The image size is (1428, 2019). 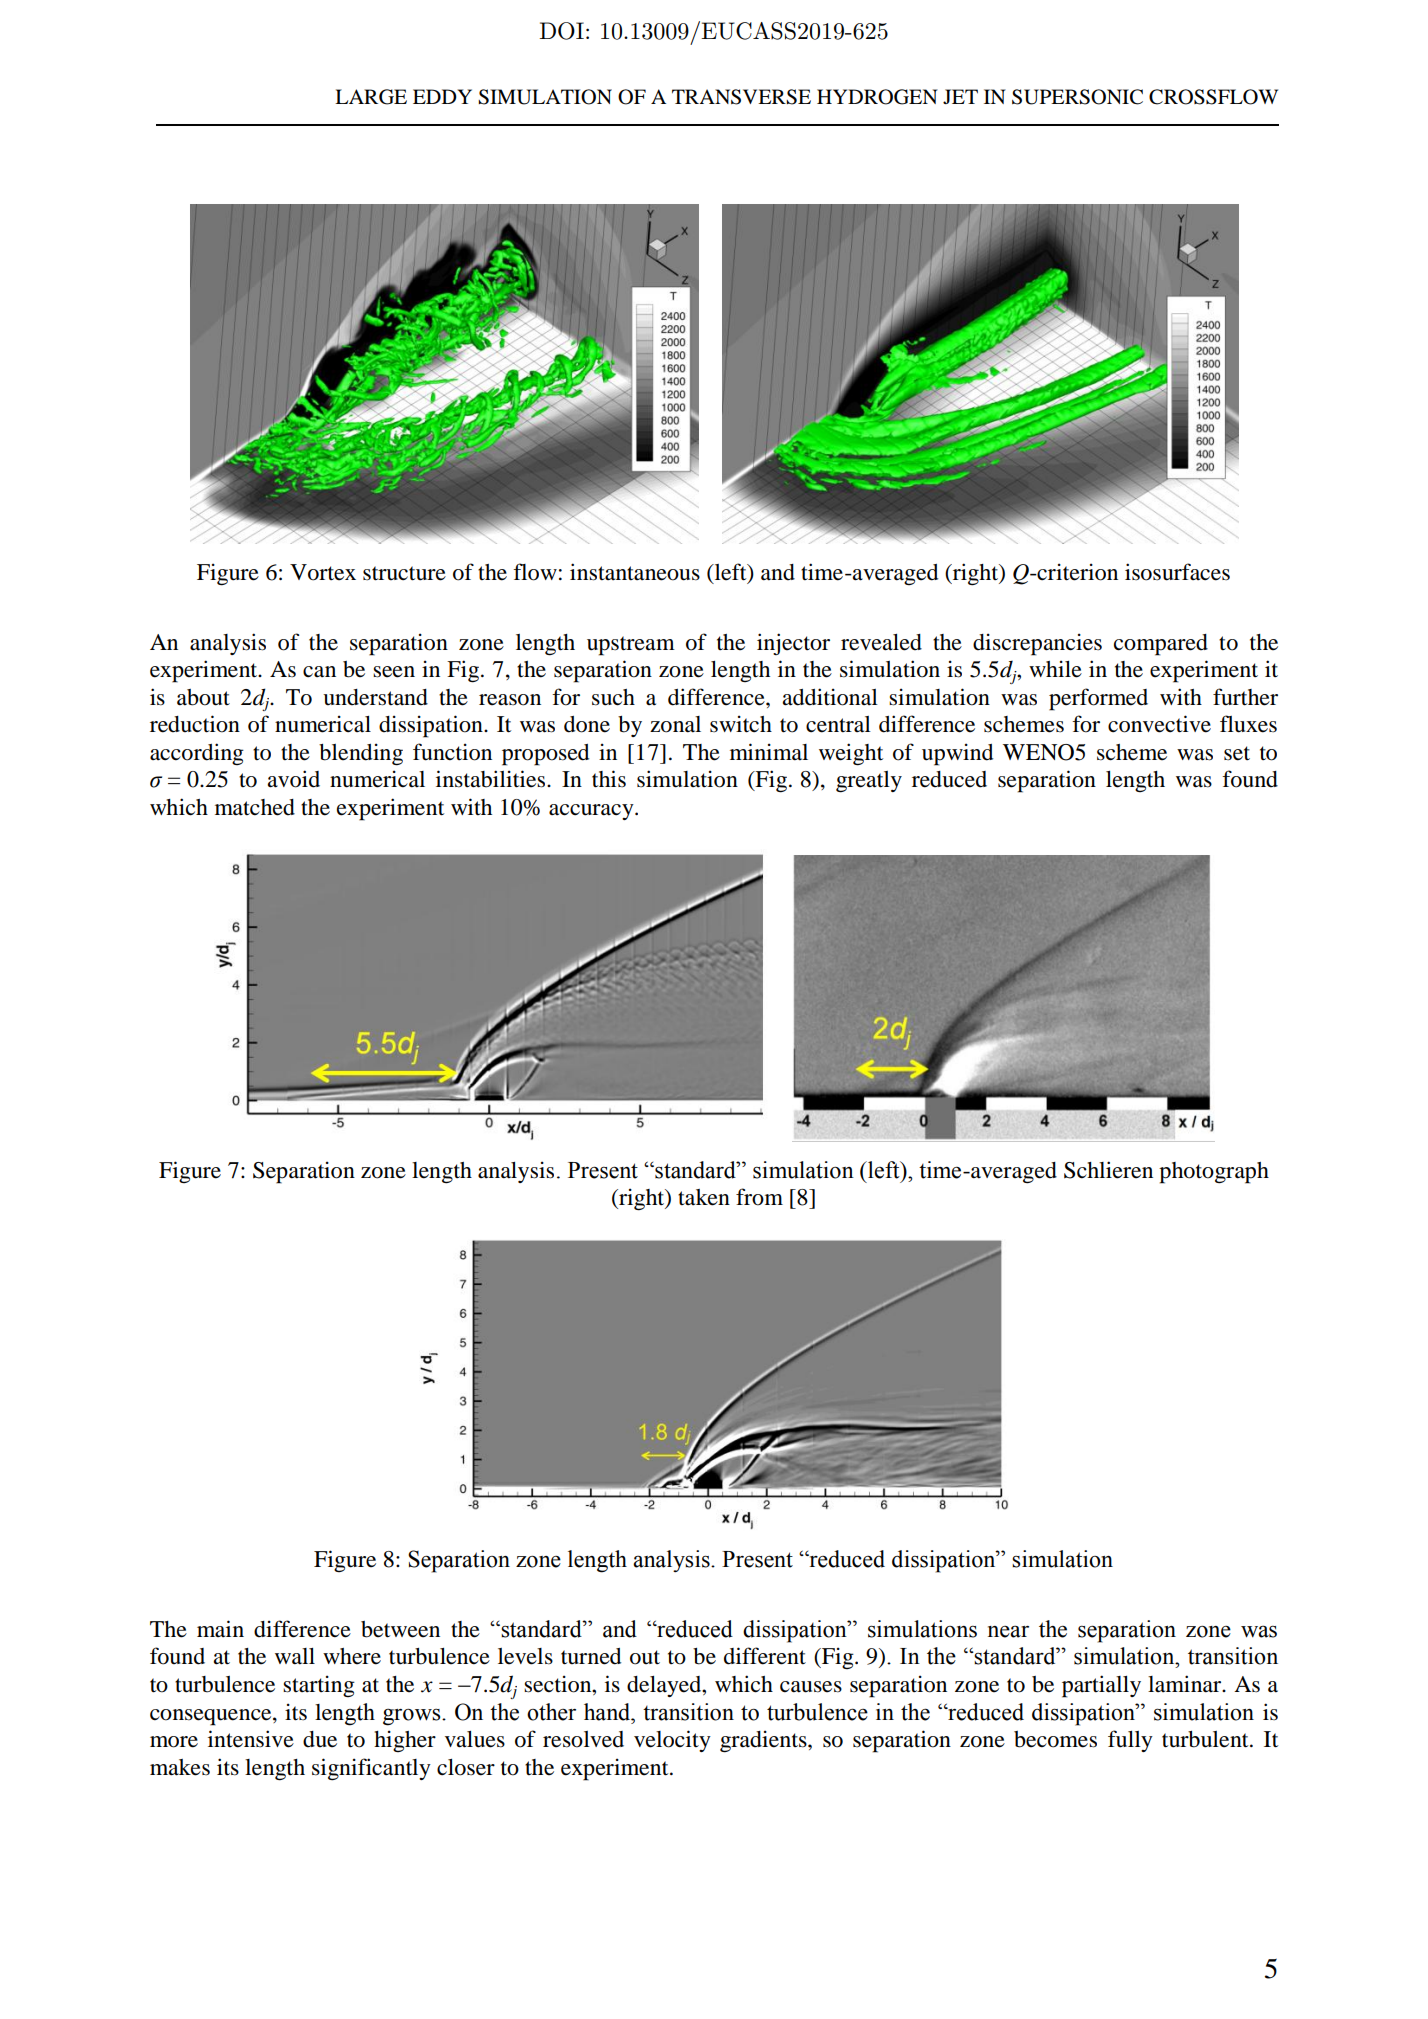 What do you see at coordinates (704, 1197) in the image?
I see `taken` at bounding box center [704, 1197].
